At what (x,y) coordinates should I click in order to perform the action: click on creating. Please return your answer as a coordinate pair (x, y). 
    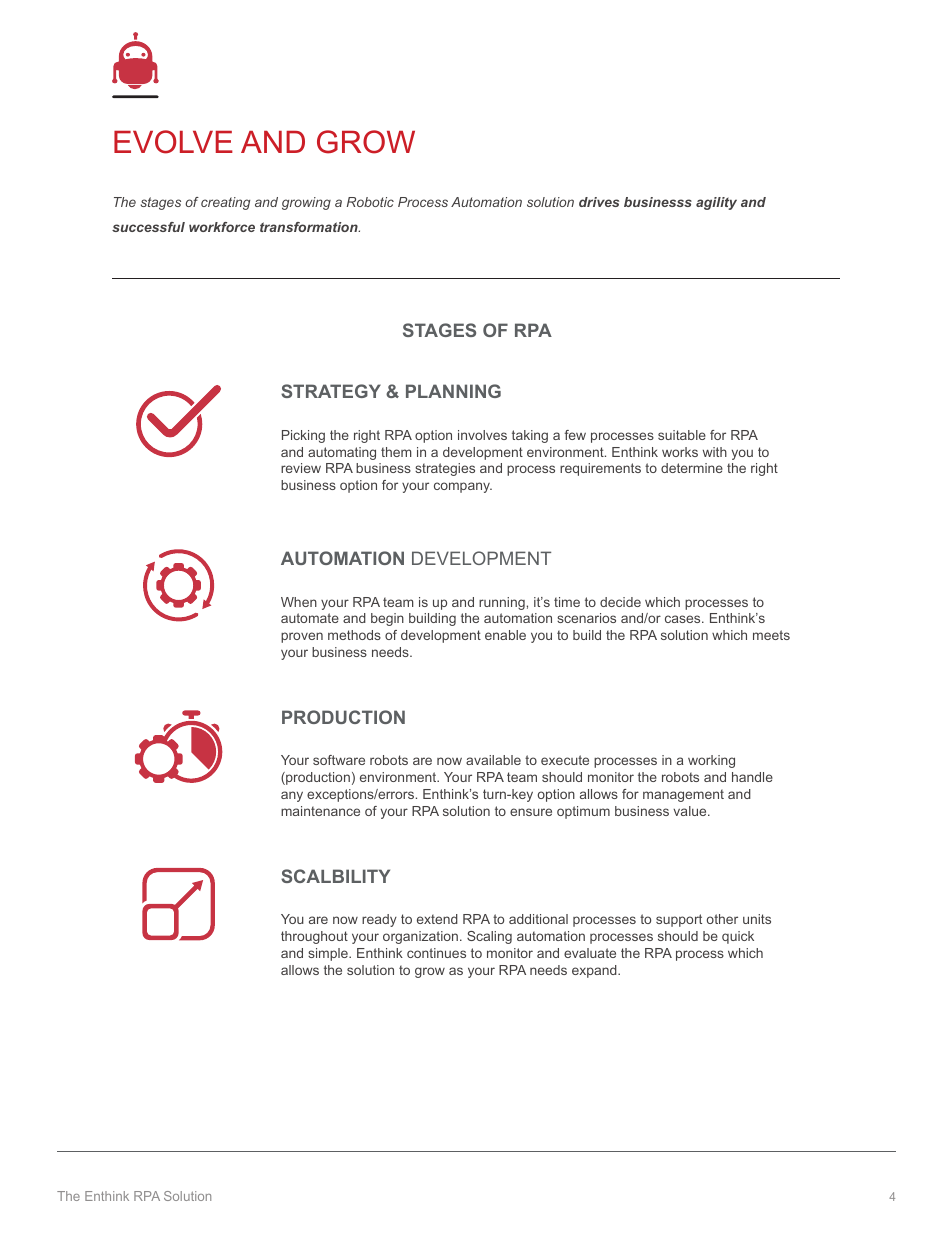
    Looking at the image, I should click on (225, 203).
